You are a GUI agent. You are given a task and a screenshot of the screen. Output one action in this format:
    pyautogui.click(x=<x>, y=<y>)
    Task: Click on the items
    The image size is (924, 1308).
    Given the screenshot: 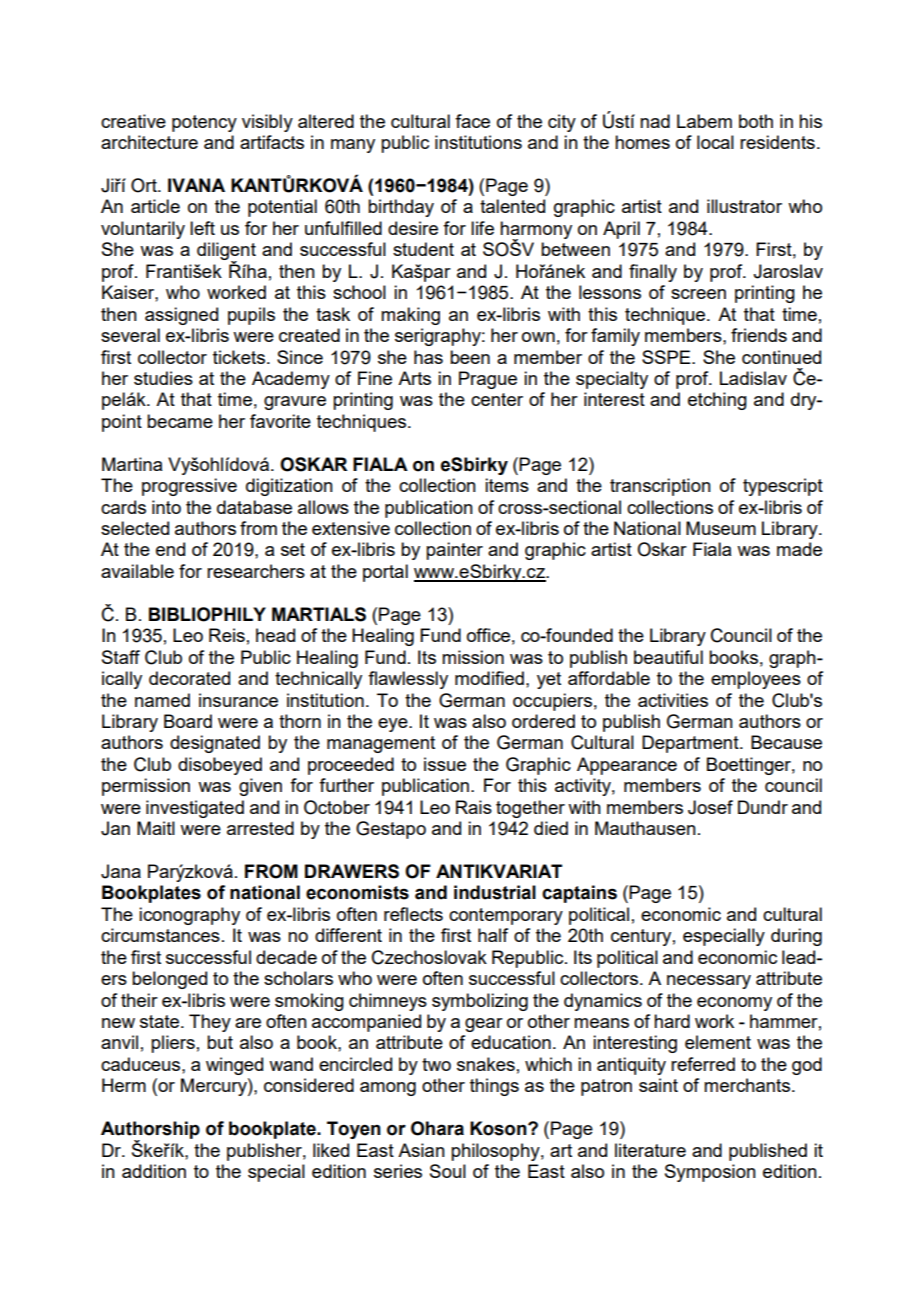 What is the action you would take?
    pyautogui.click(x=507, y=485)
